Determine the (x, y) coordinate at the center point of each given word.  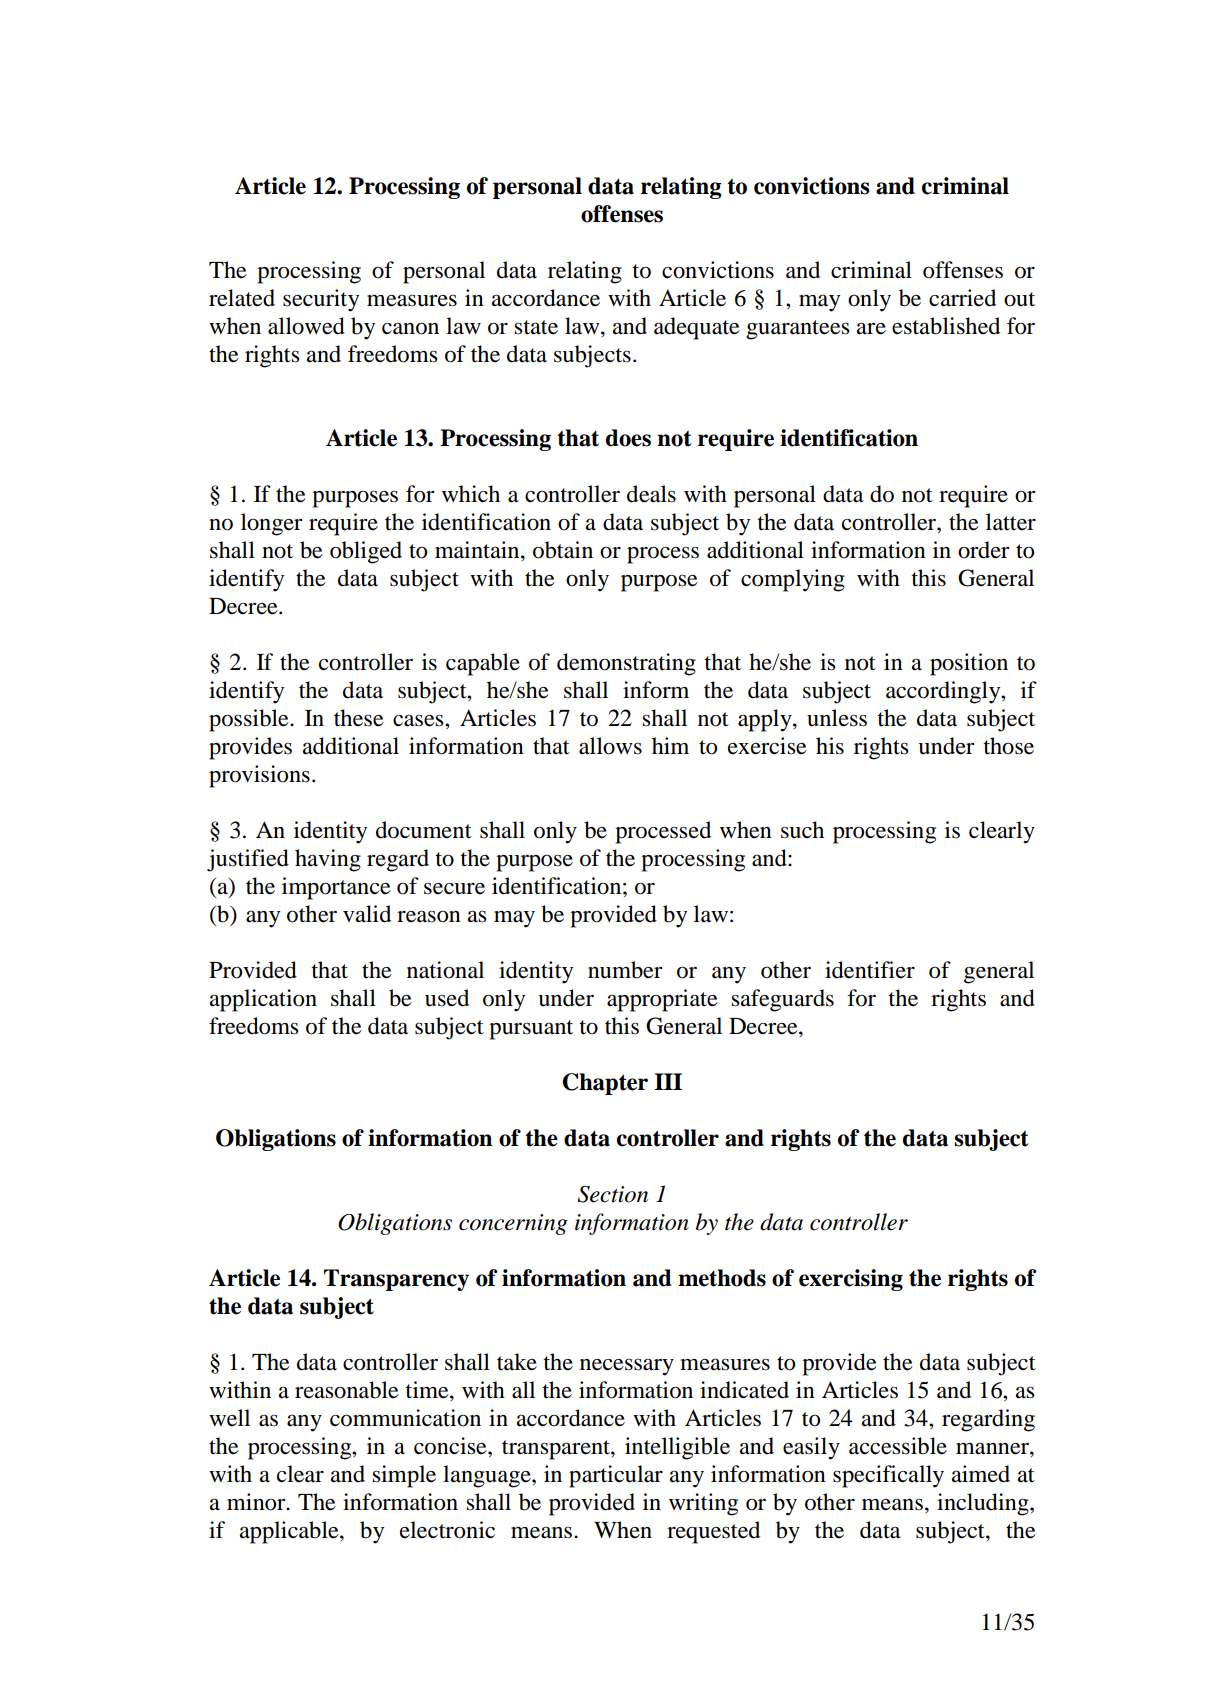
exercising (851, 1280)
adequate (697, 328)
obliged (366, 552)
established (946, 326)
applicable (290, 1532)
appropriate (662, 1000)
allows (610, 746)
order (983, 550)
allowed (306, 326)
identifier (870, 970)
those (1009, 746)
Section (612, 1194)
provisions (259, 776)
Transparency (396, 1280)
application (263, 1000)
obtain (563, 550)
